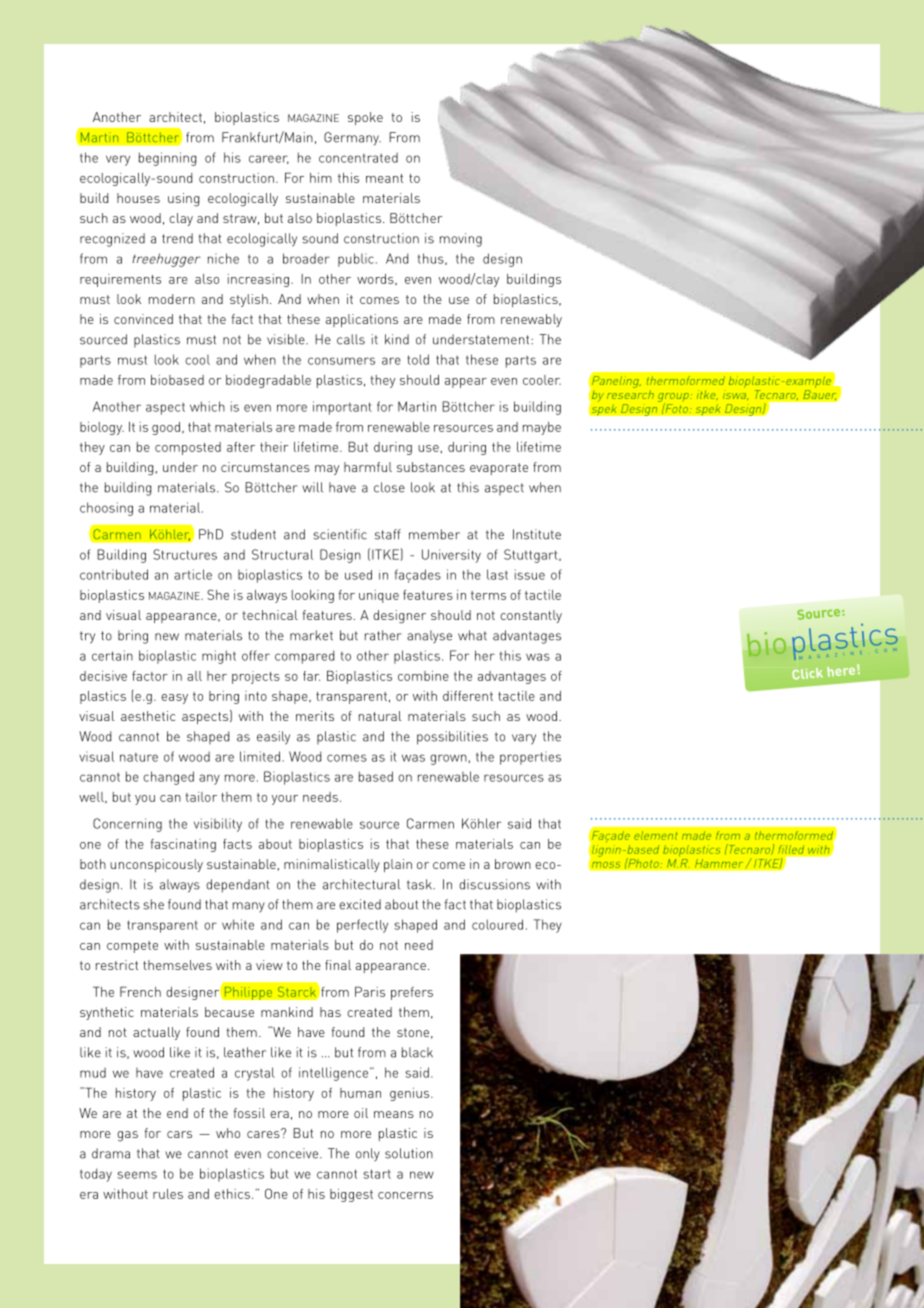  I want to click on seems, so click(137, 1175).
